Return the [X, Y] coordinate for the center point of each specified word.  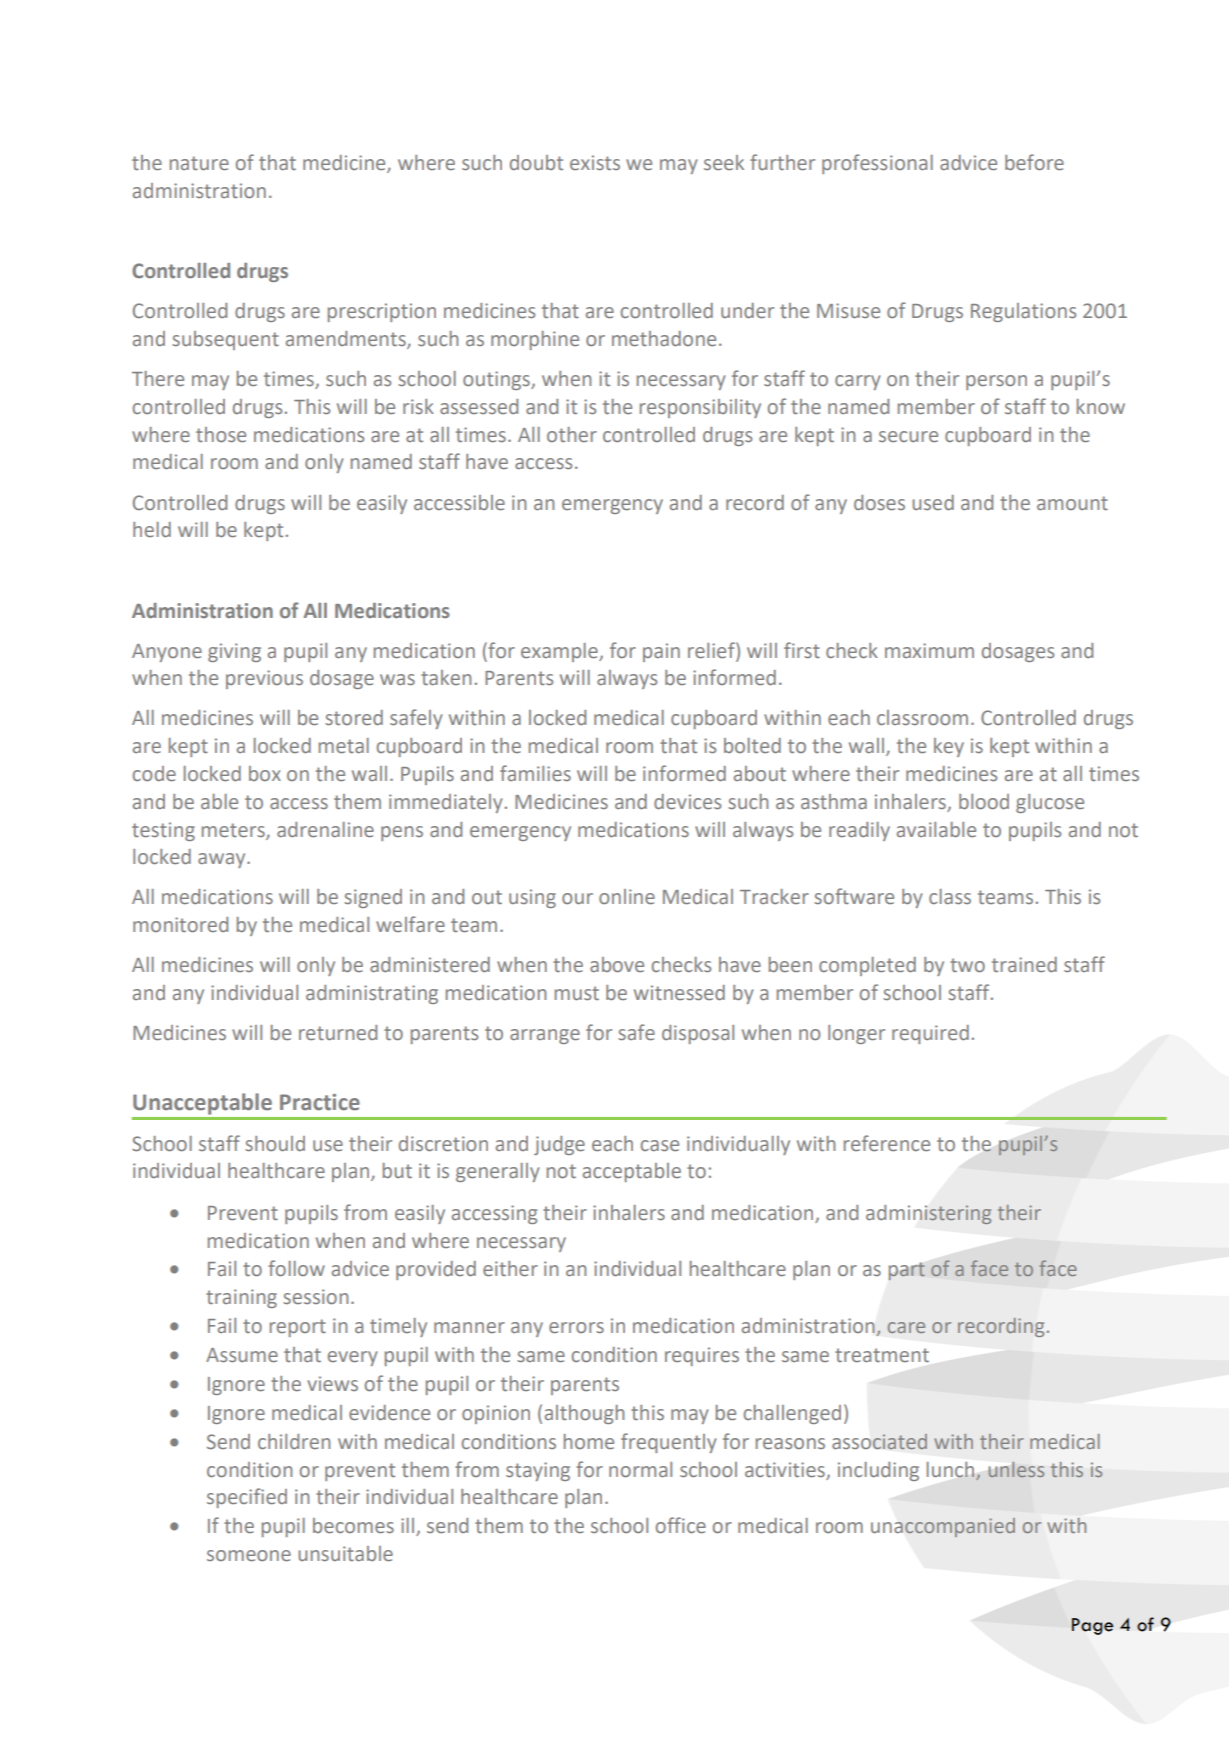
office [681, 1525]
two [967, 965]
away [223, 860]
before [1034, 162]
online [627, 896]
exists [595, 162]
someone [249, 1555]
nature [199, 163]
